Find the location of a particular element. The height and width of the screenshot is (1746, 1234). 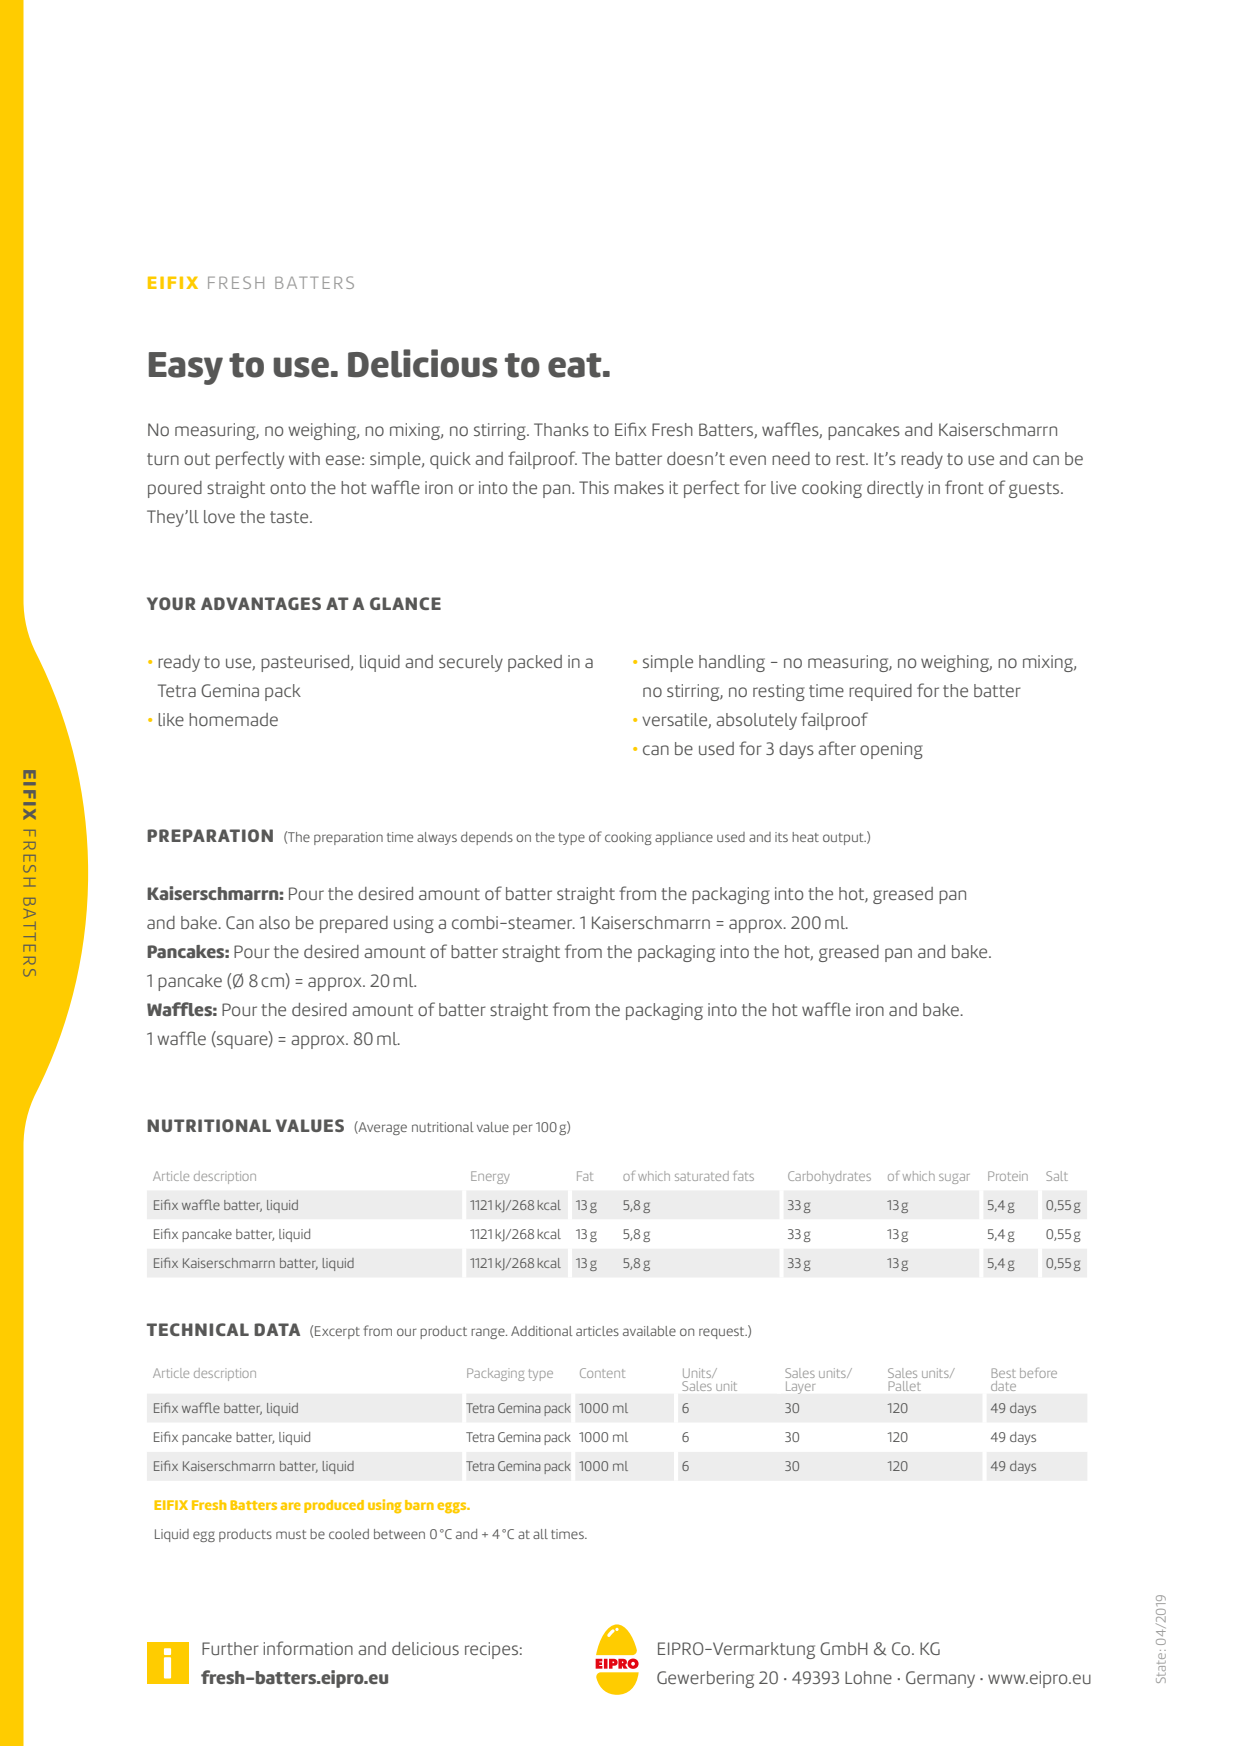

appliance is located at coordinates (684, 838).
